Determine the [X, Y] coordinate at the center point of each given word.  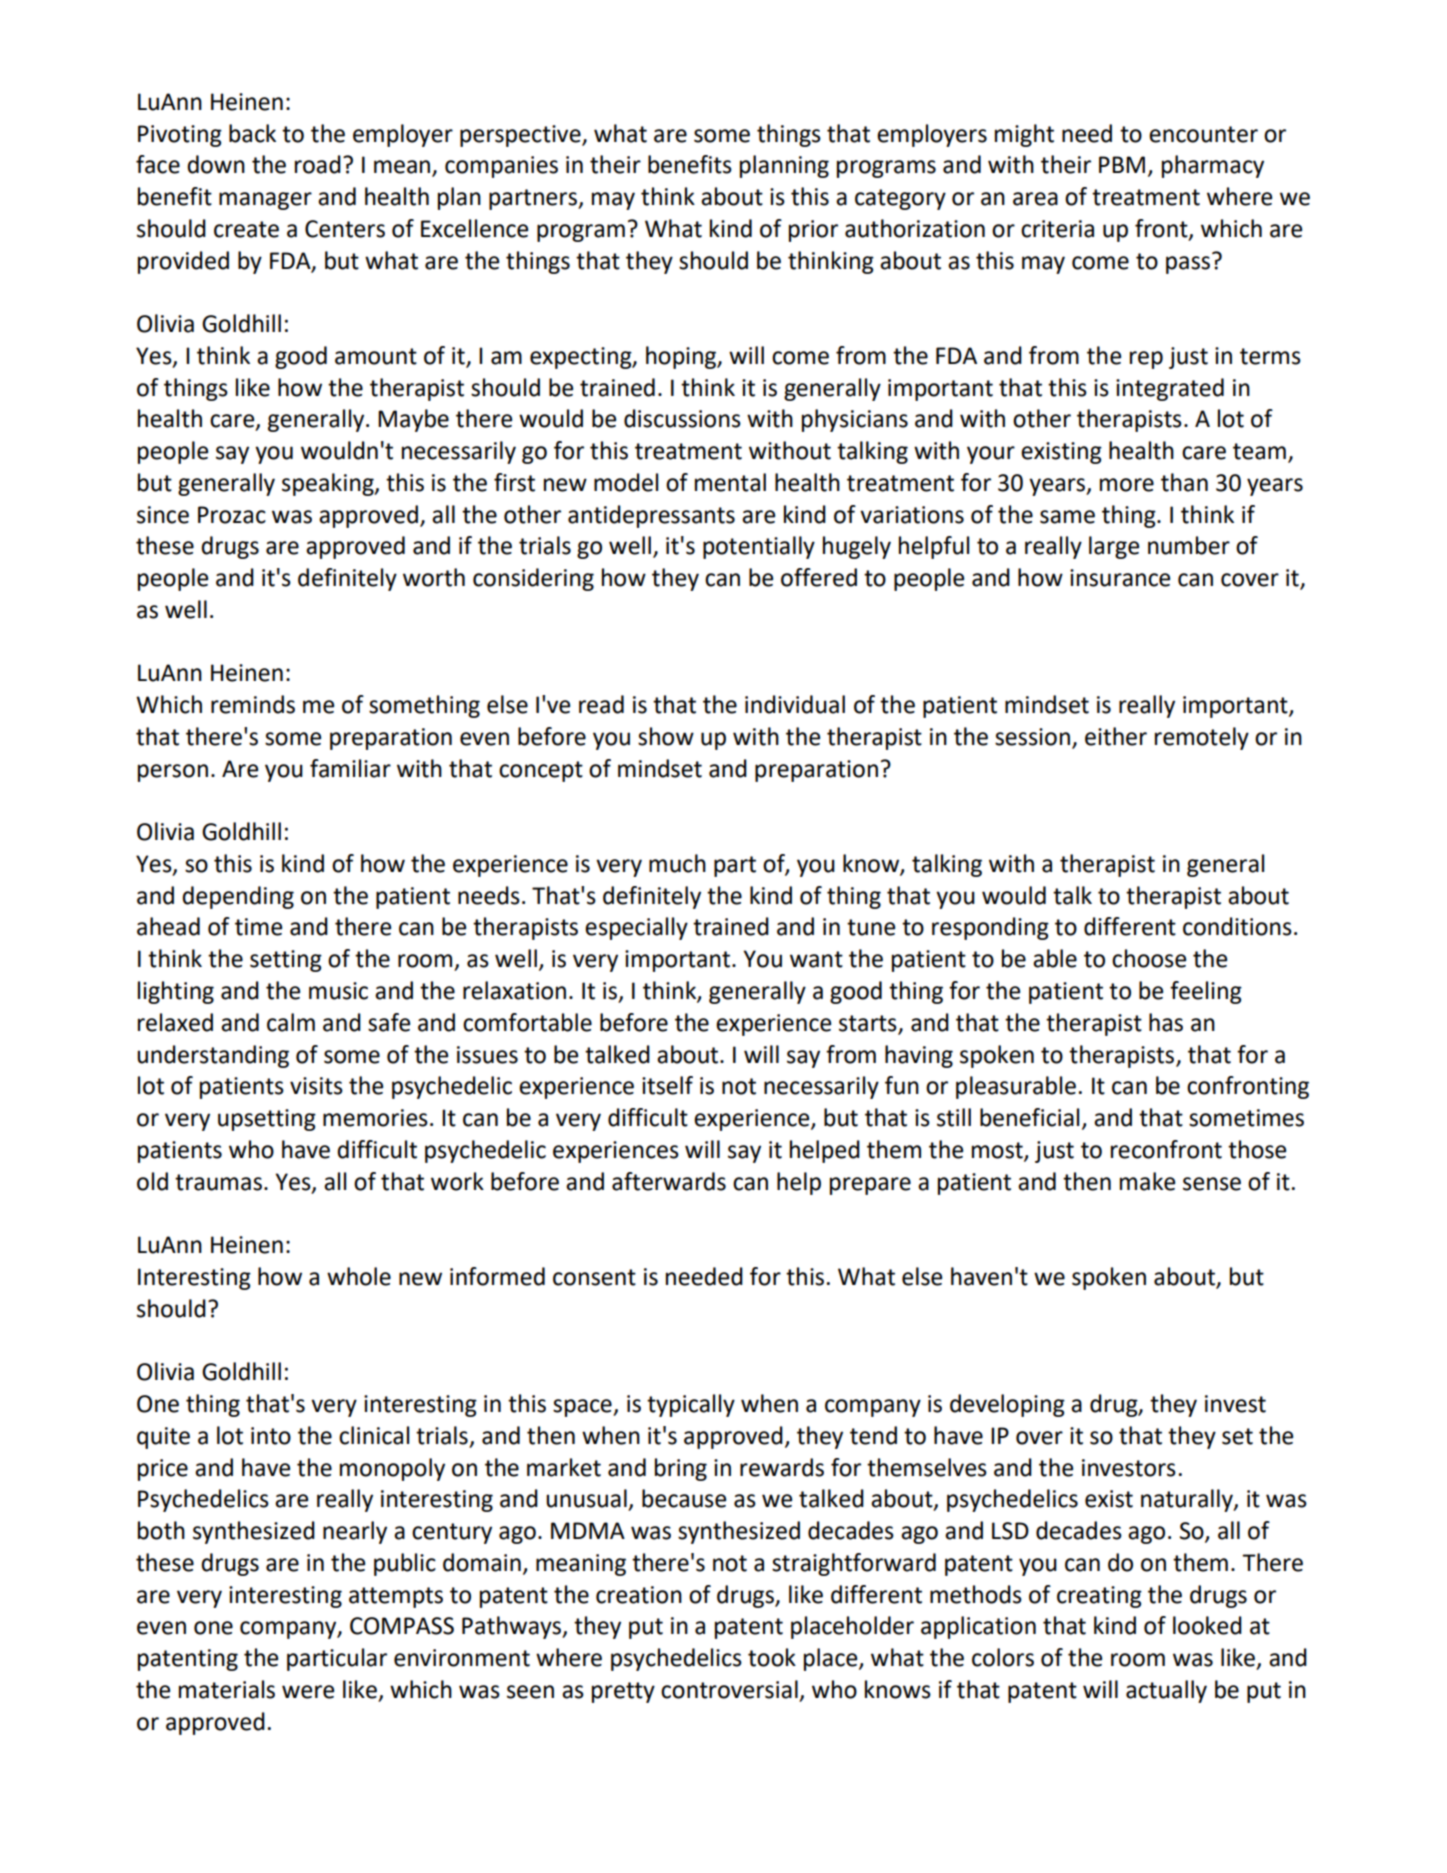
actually [1166, 1691]
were [308, 1692]
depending [238, 897]
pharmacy [1213, 166]
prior [813, 231]
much [677, 863]
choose [1149, 958]
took [772, 1657]
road [318, 164]
